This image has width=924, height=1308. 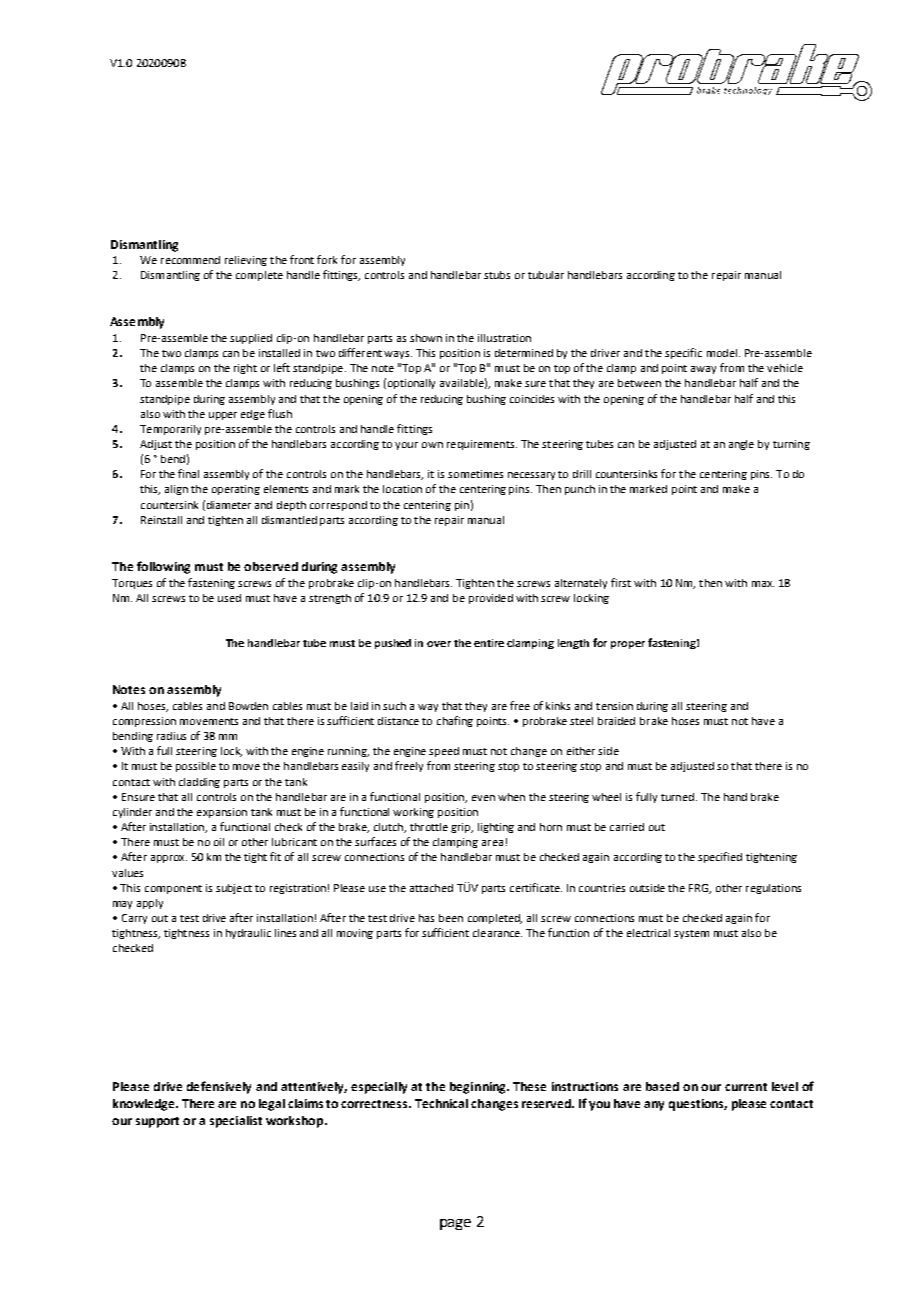 I want to click on used, so click(x=229, y=598).
